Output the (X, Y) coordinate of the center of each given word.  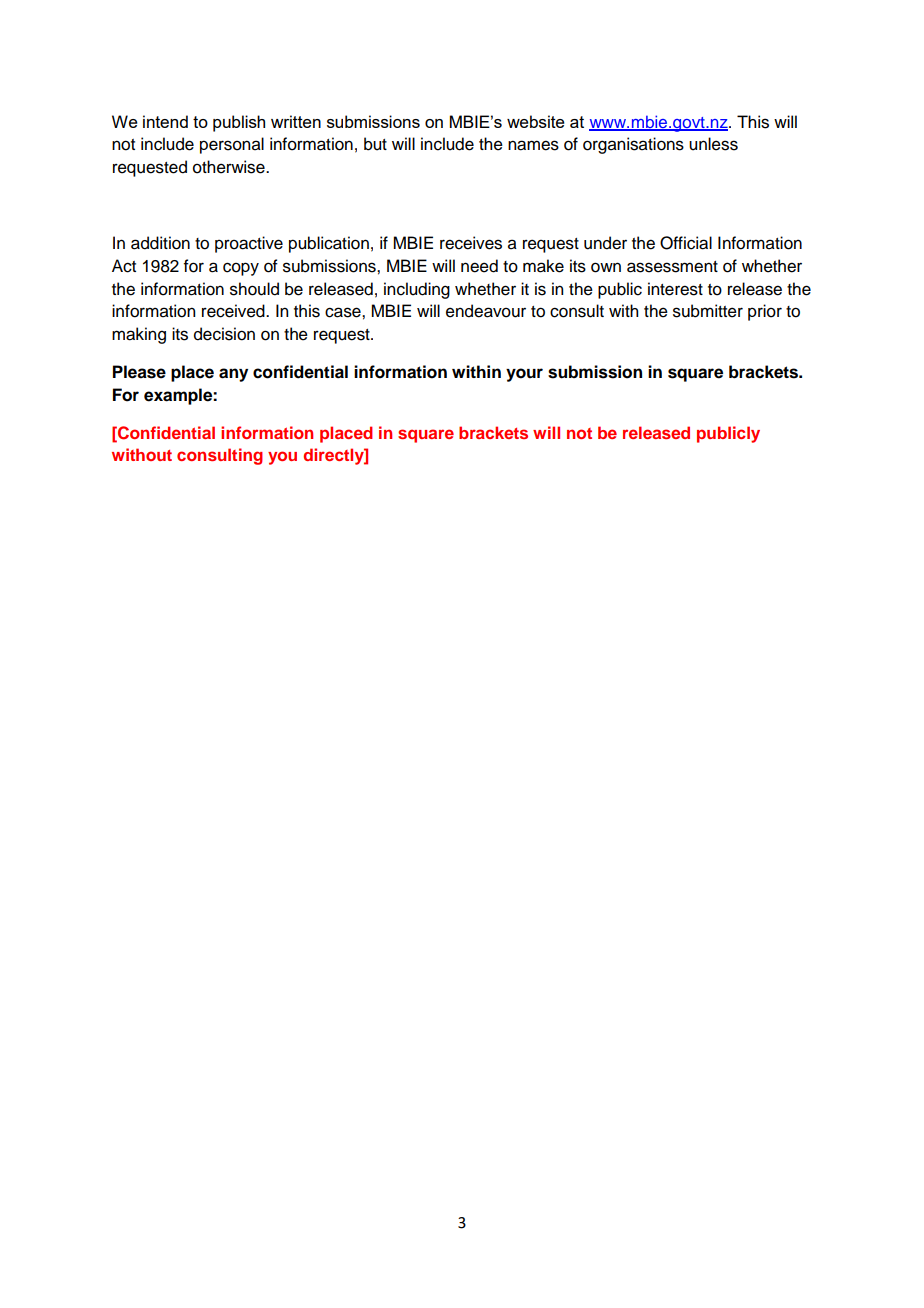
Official (686, 243)
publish (239, 123)
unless (713, 144)
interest (675, 289)
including (417, 290)
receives (471, 243)
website (536, 121)
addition (160, 243)
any (233, 375)
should (254, 289)
